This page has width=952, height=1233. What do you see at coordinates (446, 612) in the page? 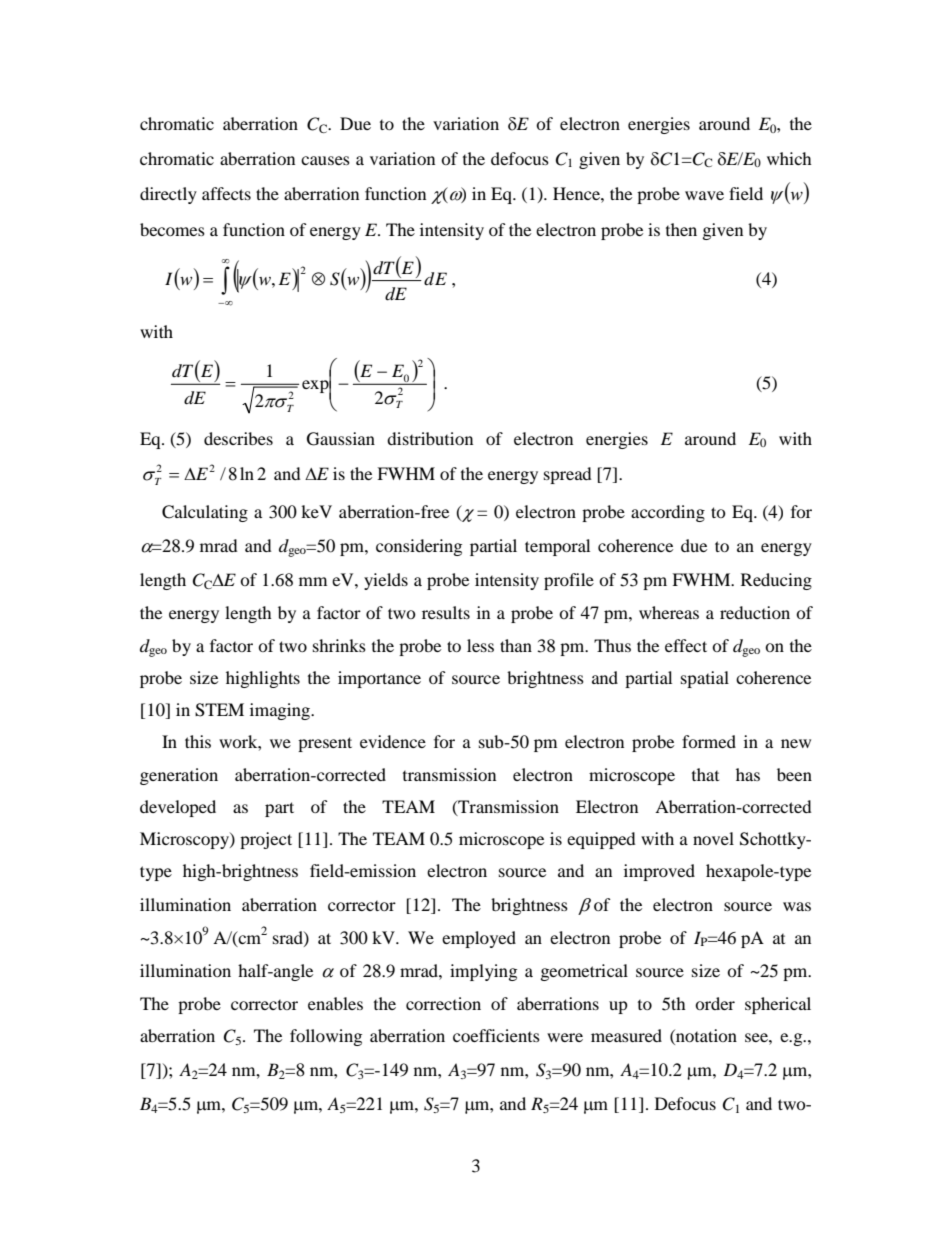
I see `results` at bounding box center [446, 612].
